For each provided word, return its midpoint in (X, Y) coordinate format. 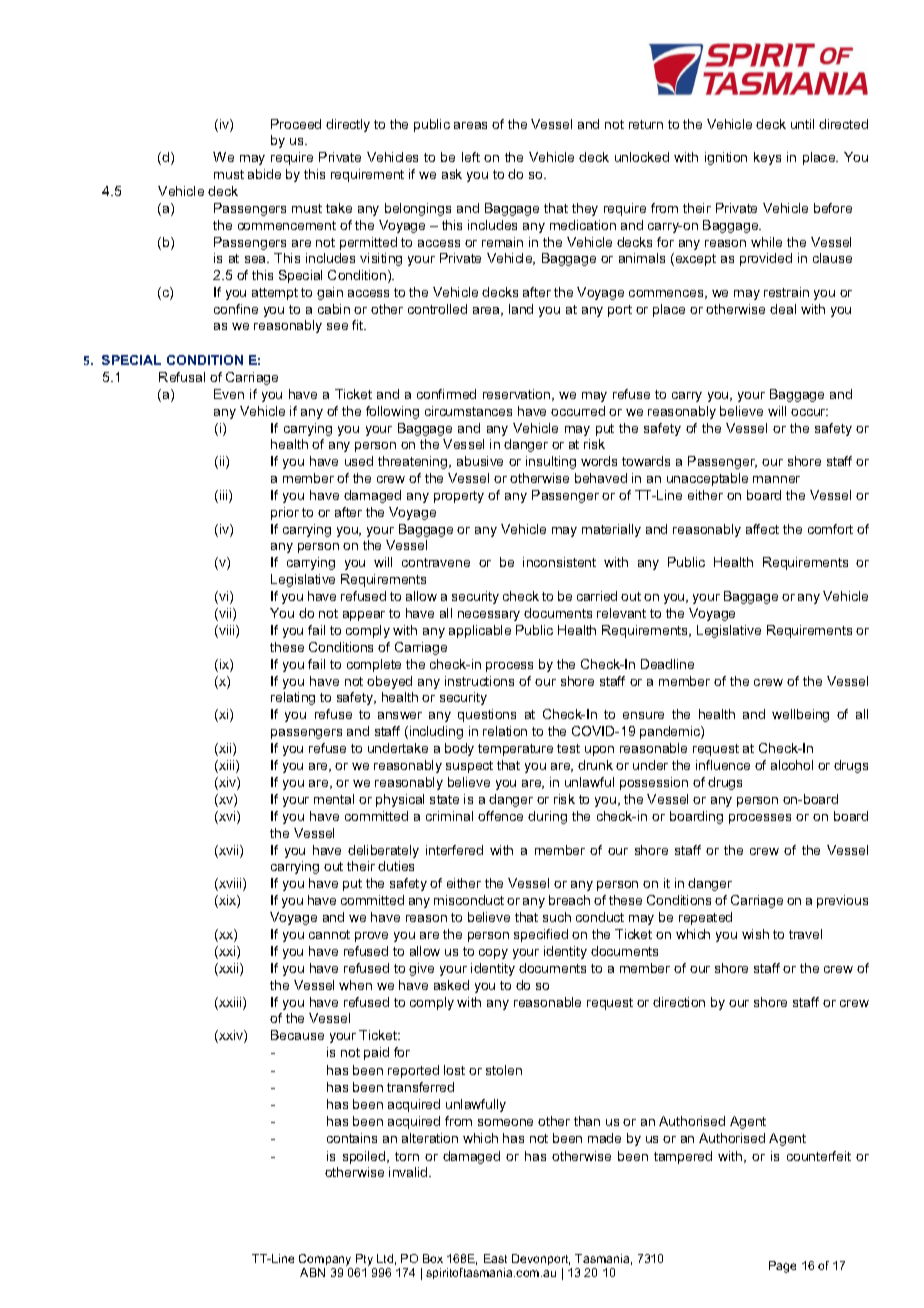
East (495, 1258)
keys (767, 158)
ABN (312, 1272)
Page (782, 1267)
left (471, 157)
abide (264, 174)
